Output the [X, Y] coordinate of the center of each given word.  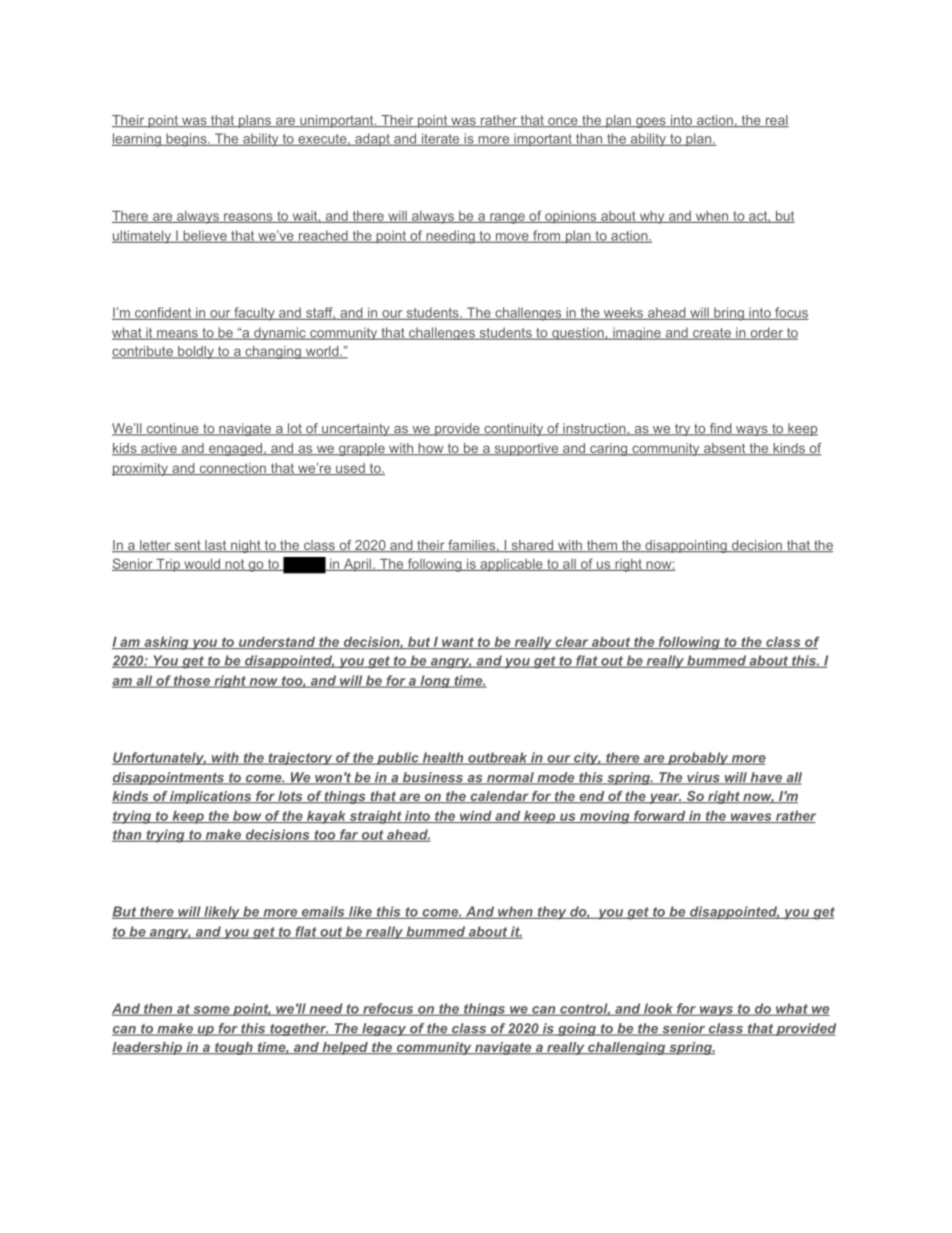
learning [137, 140]
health [442, 758]
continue [172, 429]
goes [650, 122]
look [658, 1009]
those [192, 681]
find [720, 429]
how [431, 449]
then [158, 1009]
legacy [384, 1029]
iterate [440, 139]
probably [697, 758]
